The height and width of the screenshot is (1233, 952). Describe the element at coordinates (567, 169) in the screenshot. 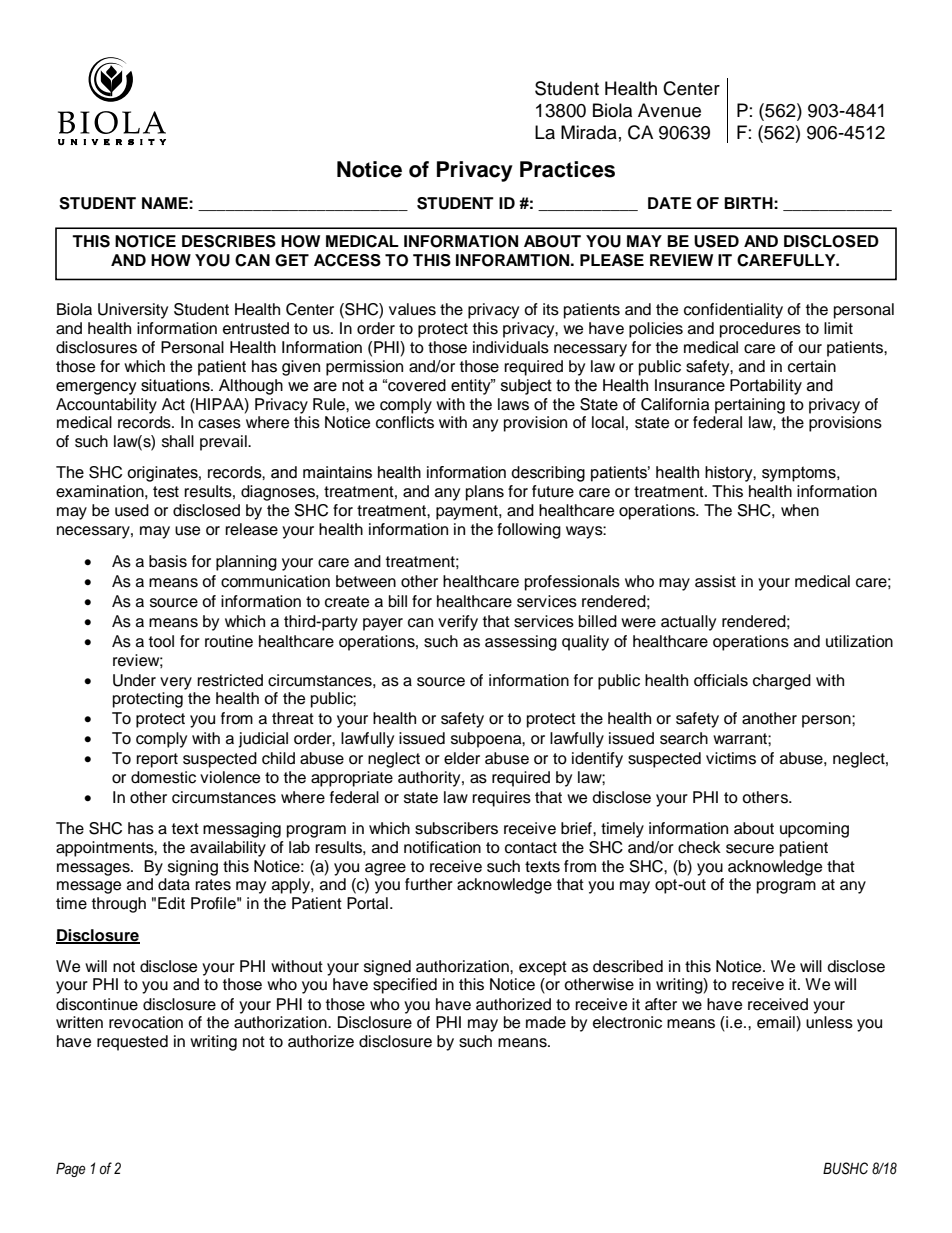

I see `Practices` at that location.
